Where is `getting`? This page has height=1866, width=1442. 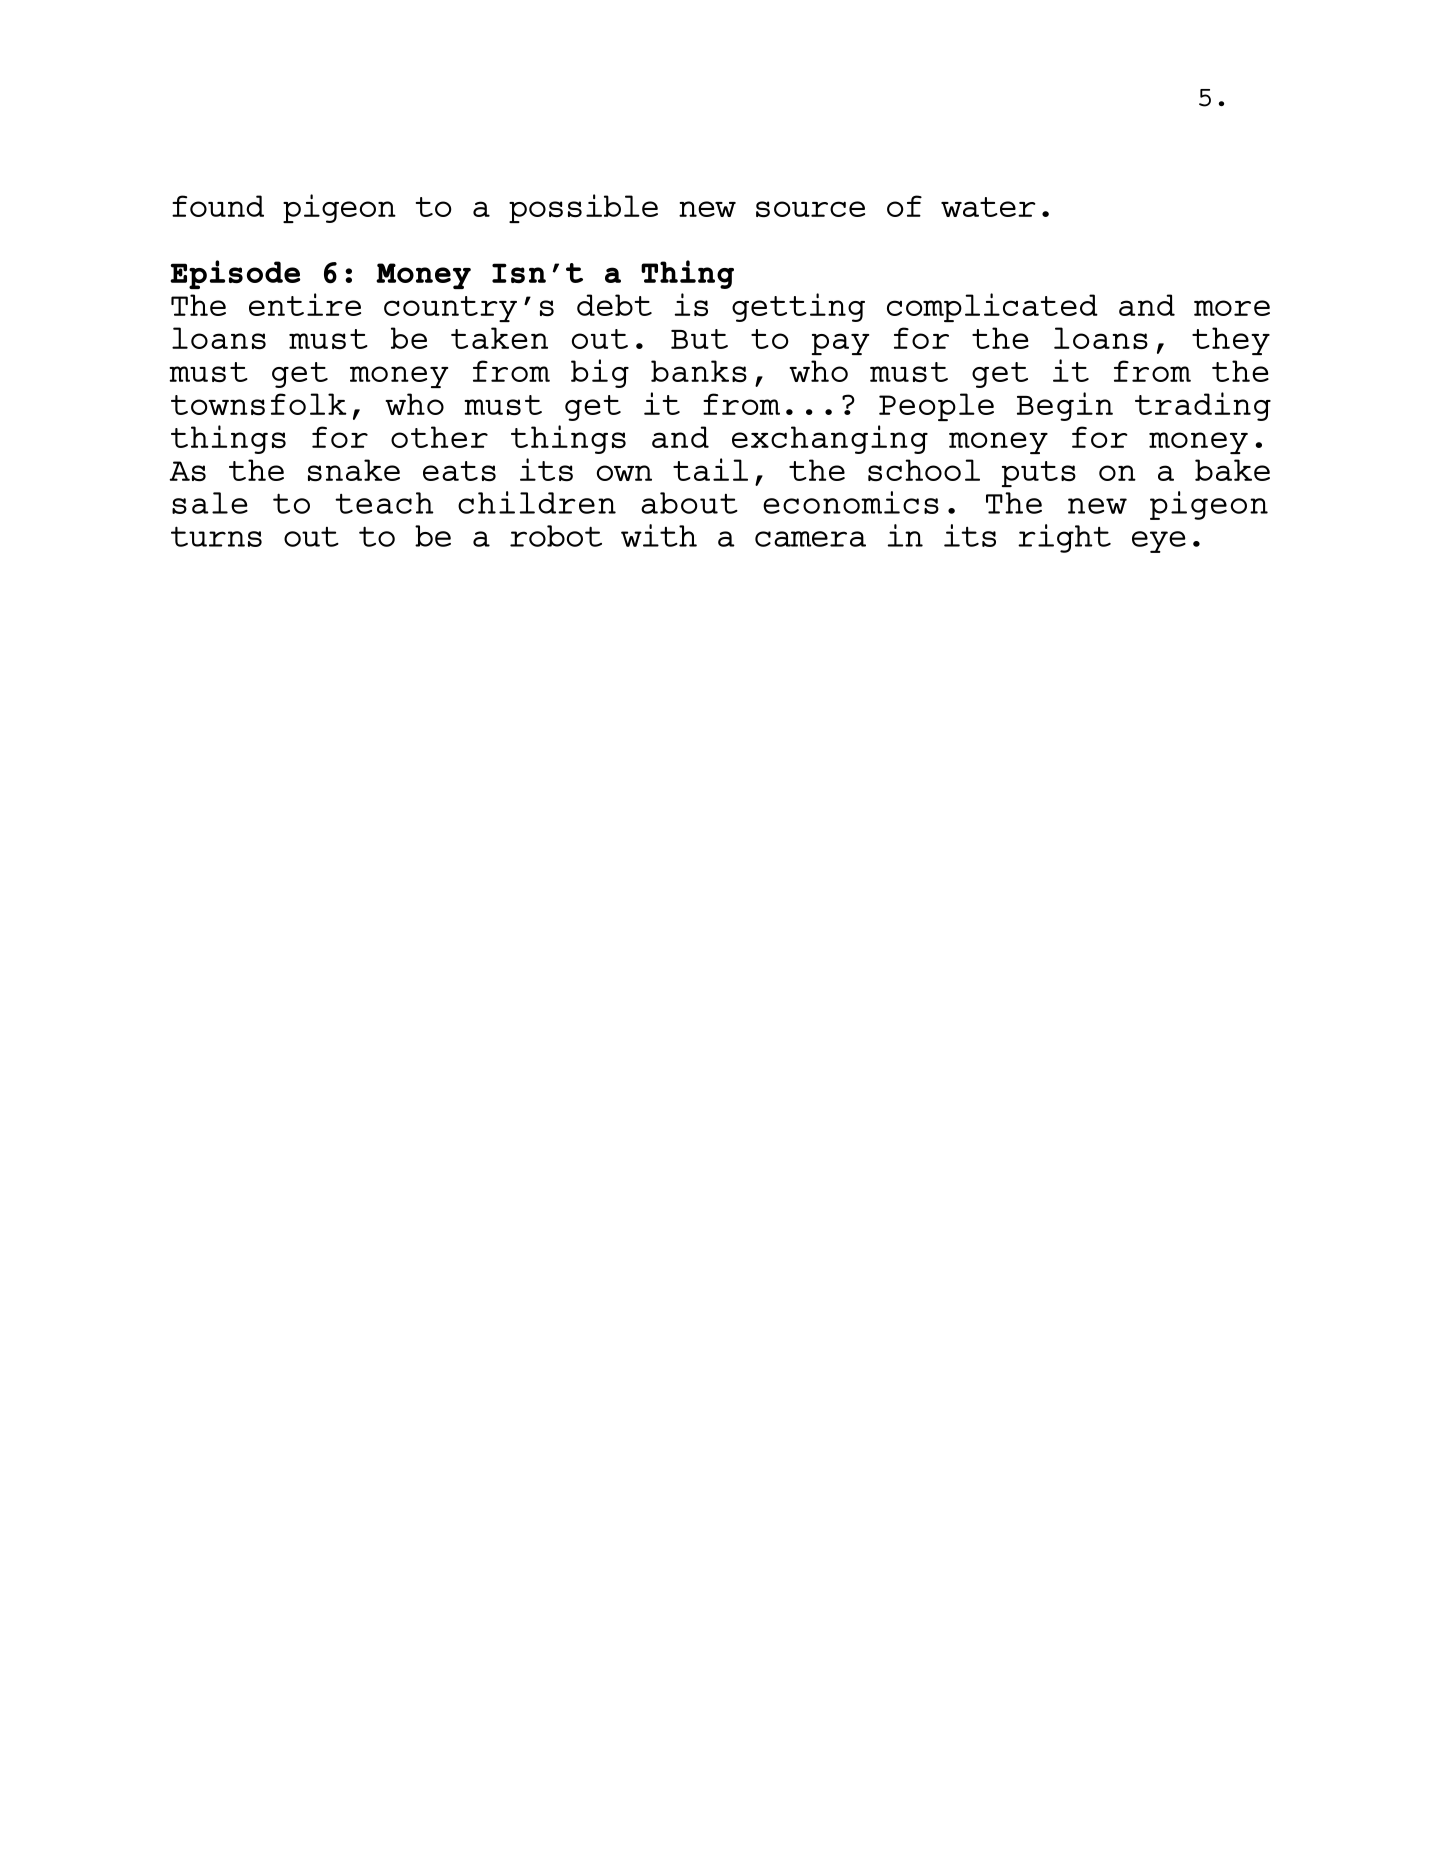
getting is located at coordinates (798, 307).
